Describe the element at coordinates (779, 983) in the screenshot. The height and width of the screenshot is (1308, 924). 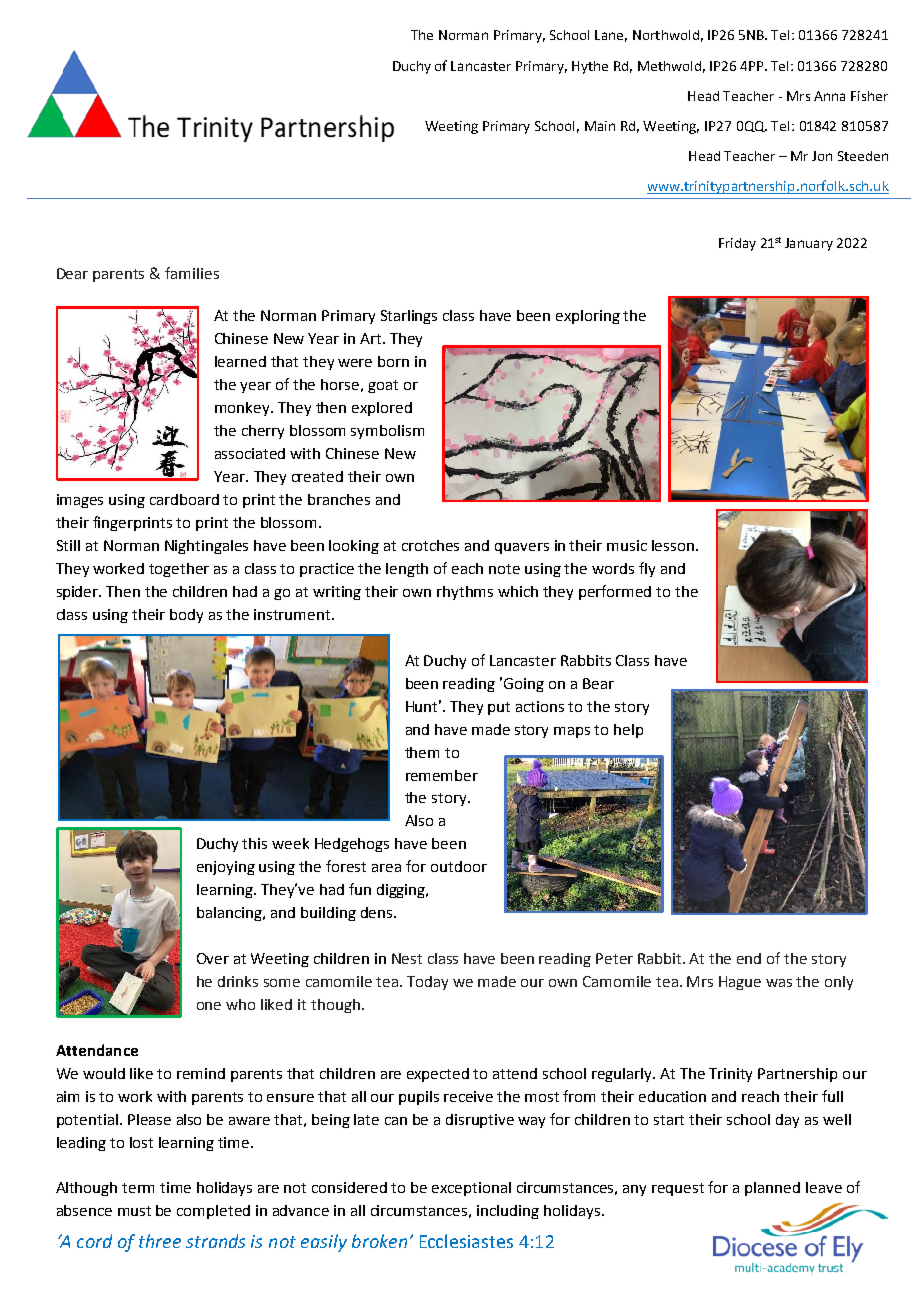
I see `was` at that location.
